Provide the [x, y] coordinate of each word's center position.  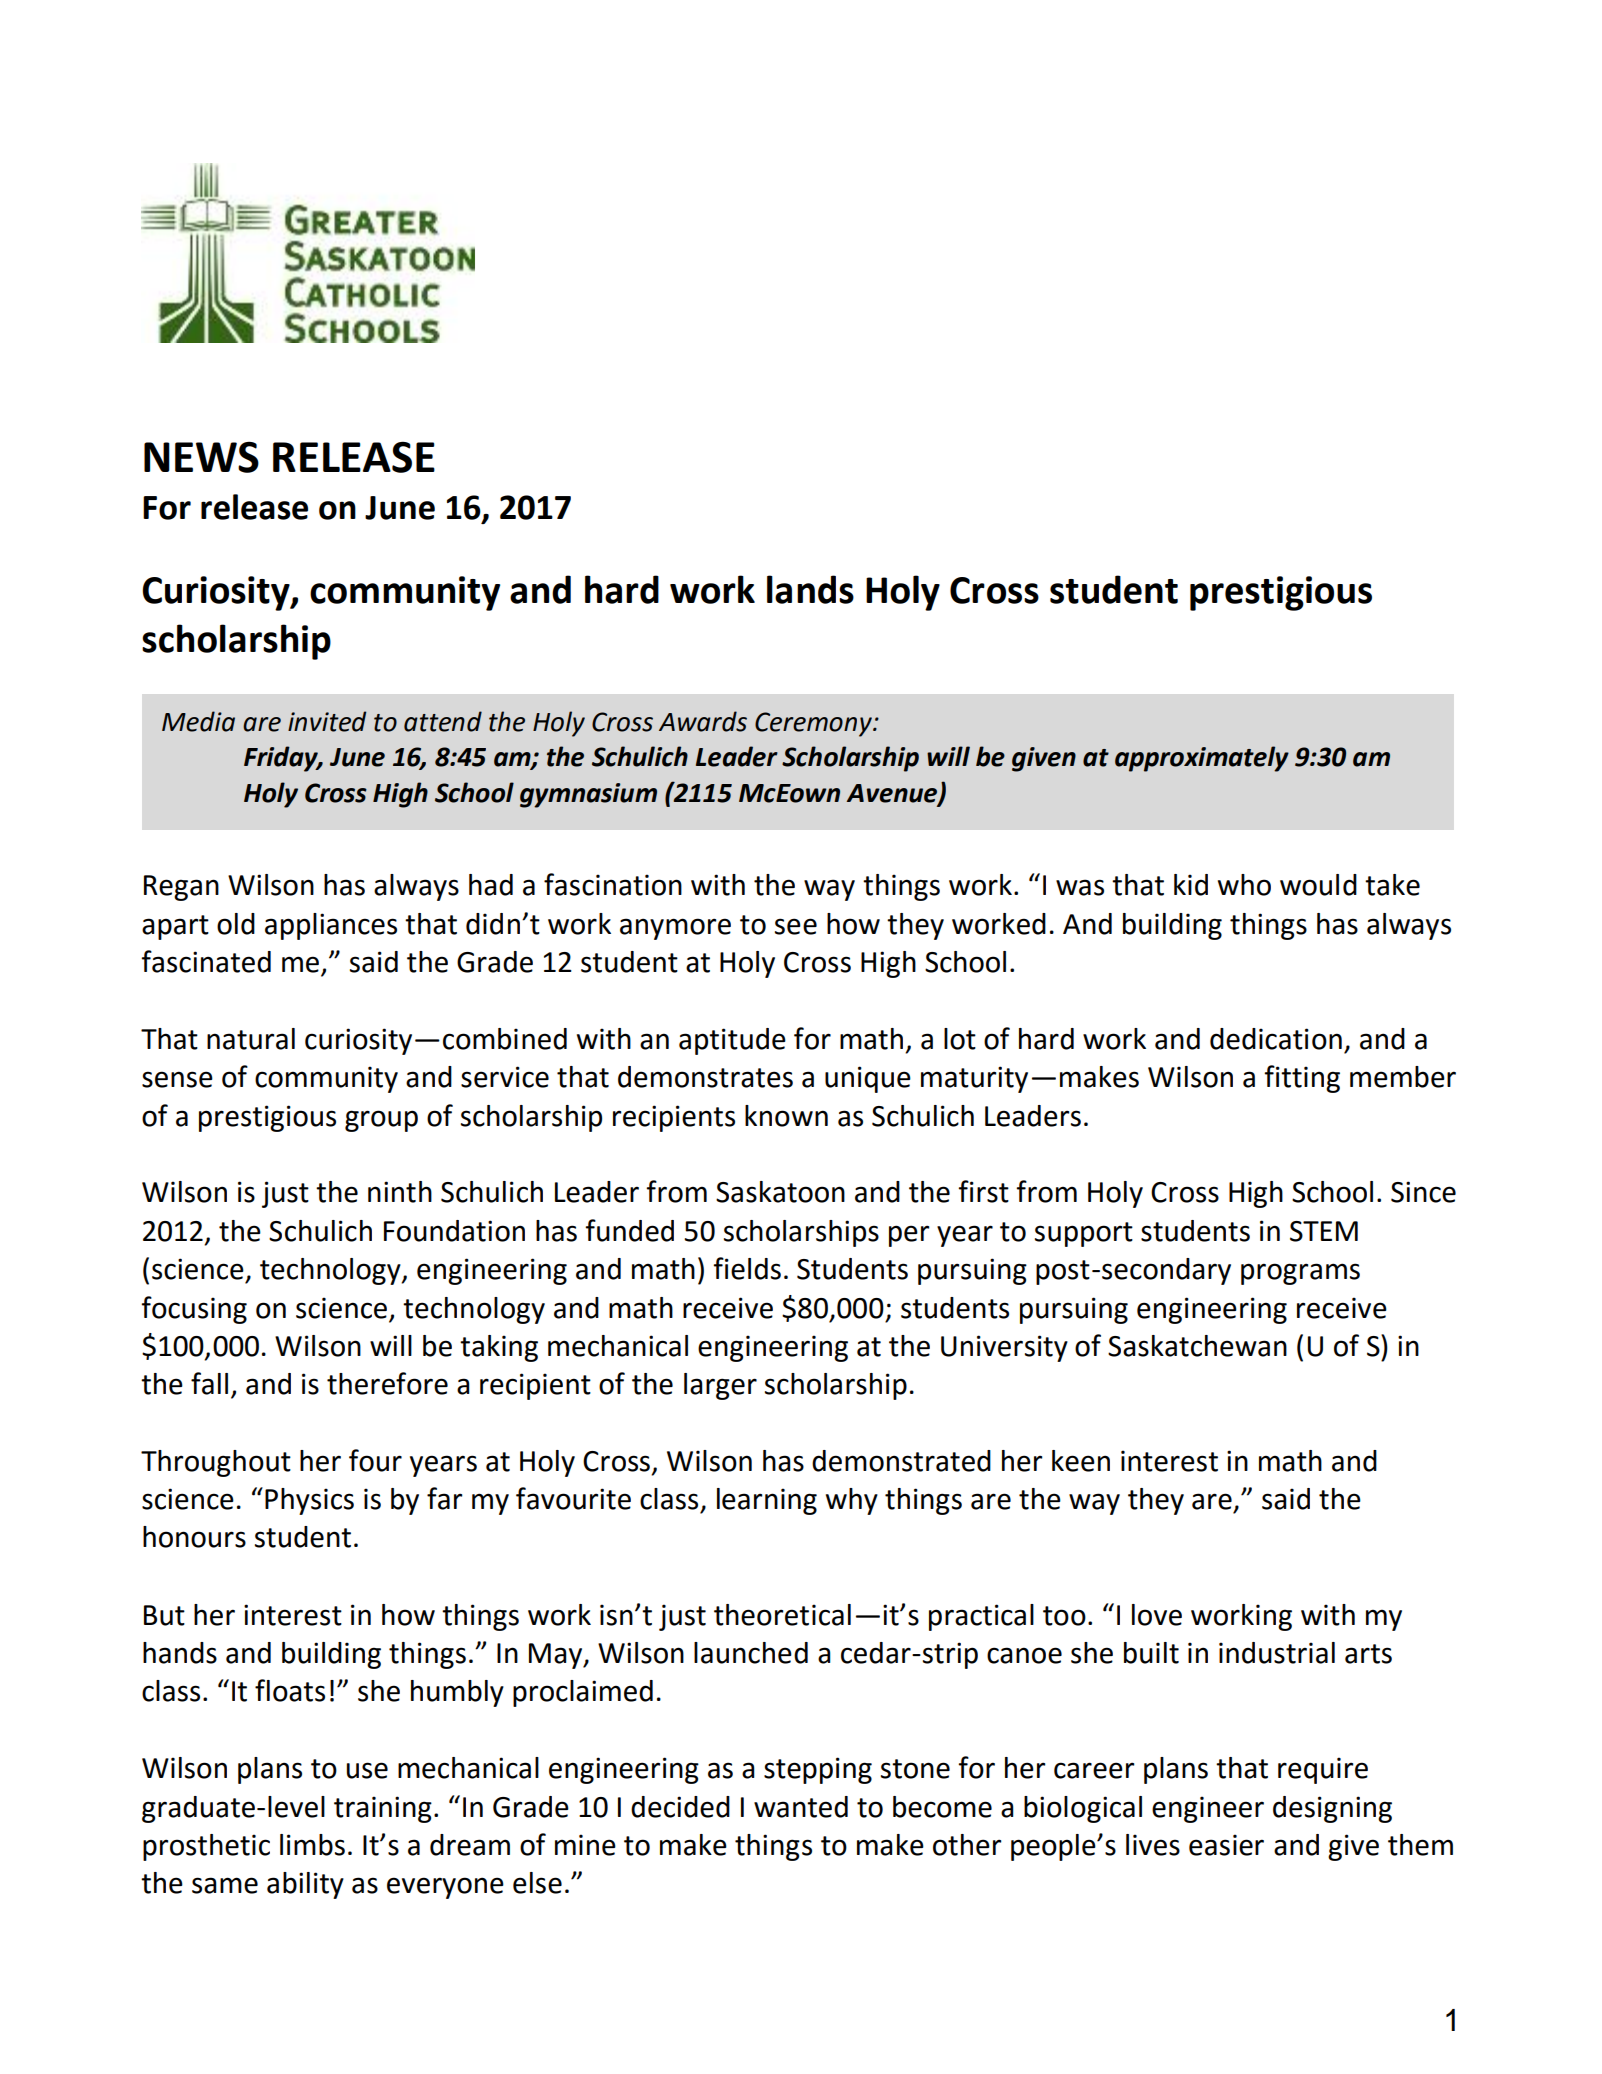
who [1244, 885]
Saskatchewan [1197, 1346]
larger [720, 1386]
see [796, 926]
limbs [312, 1845]
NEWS [201, 457]
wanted [801, 1807]
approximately [1202, 759]
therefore [387, 1383]
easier [1226, 1845]
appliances [331, 926]
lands [810, 589]
